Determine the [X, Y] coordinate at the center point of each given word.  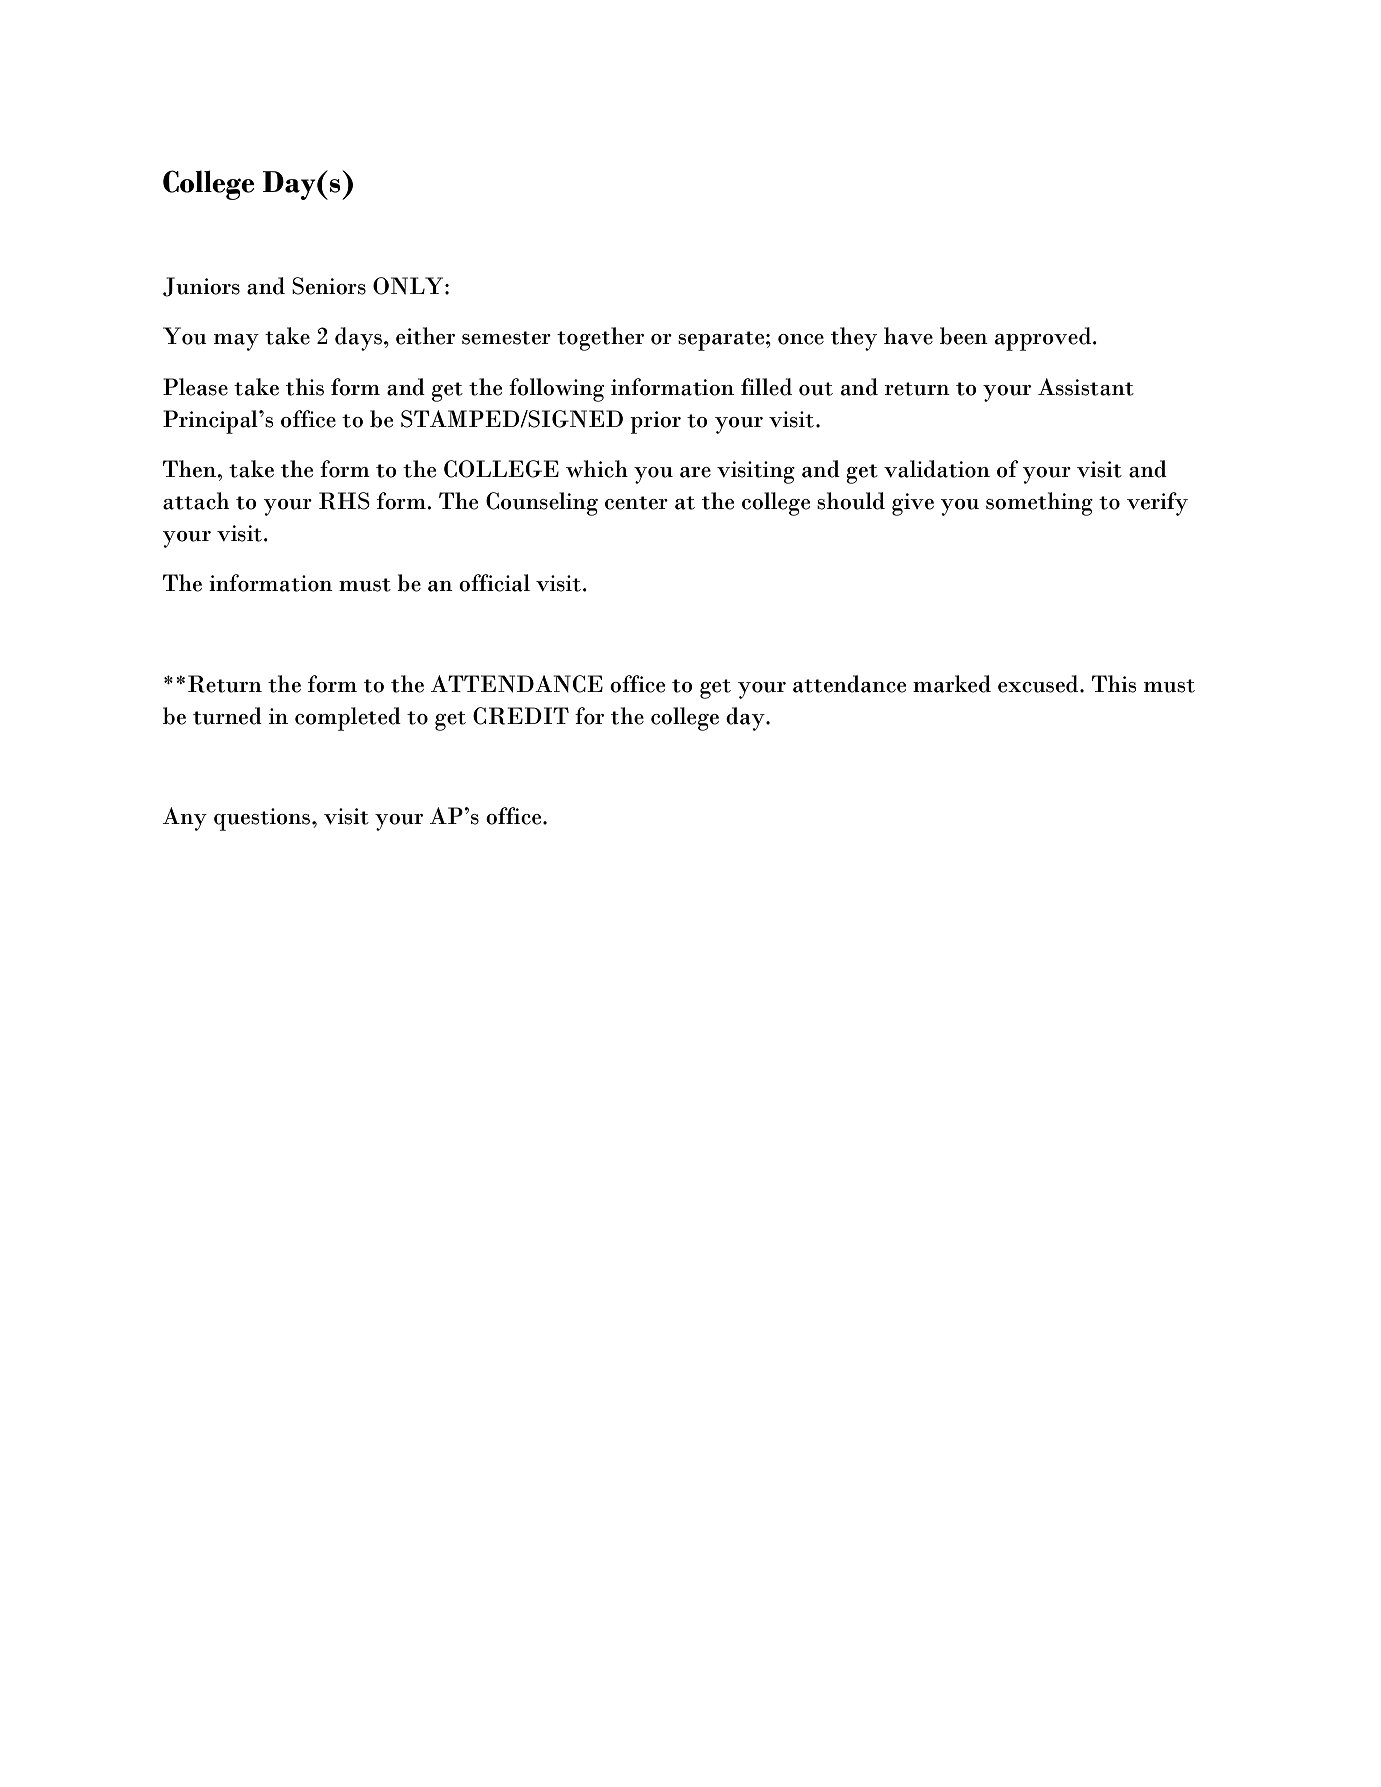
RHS [344, 501]
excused [1039, 684]
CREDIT [521, 716]
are [695, 472]
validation [937, 469]
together [600, 339]
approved [1044, 339]
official [494, 583]
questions [262, 819]
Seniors [329, 286]
